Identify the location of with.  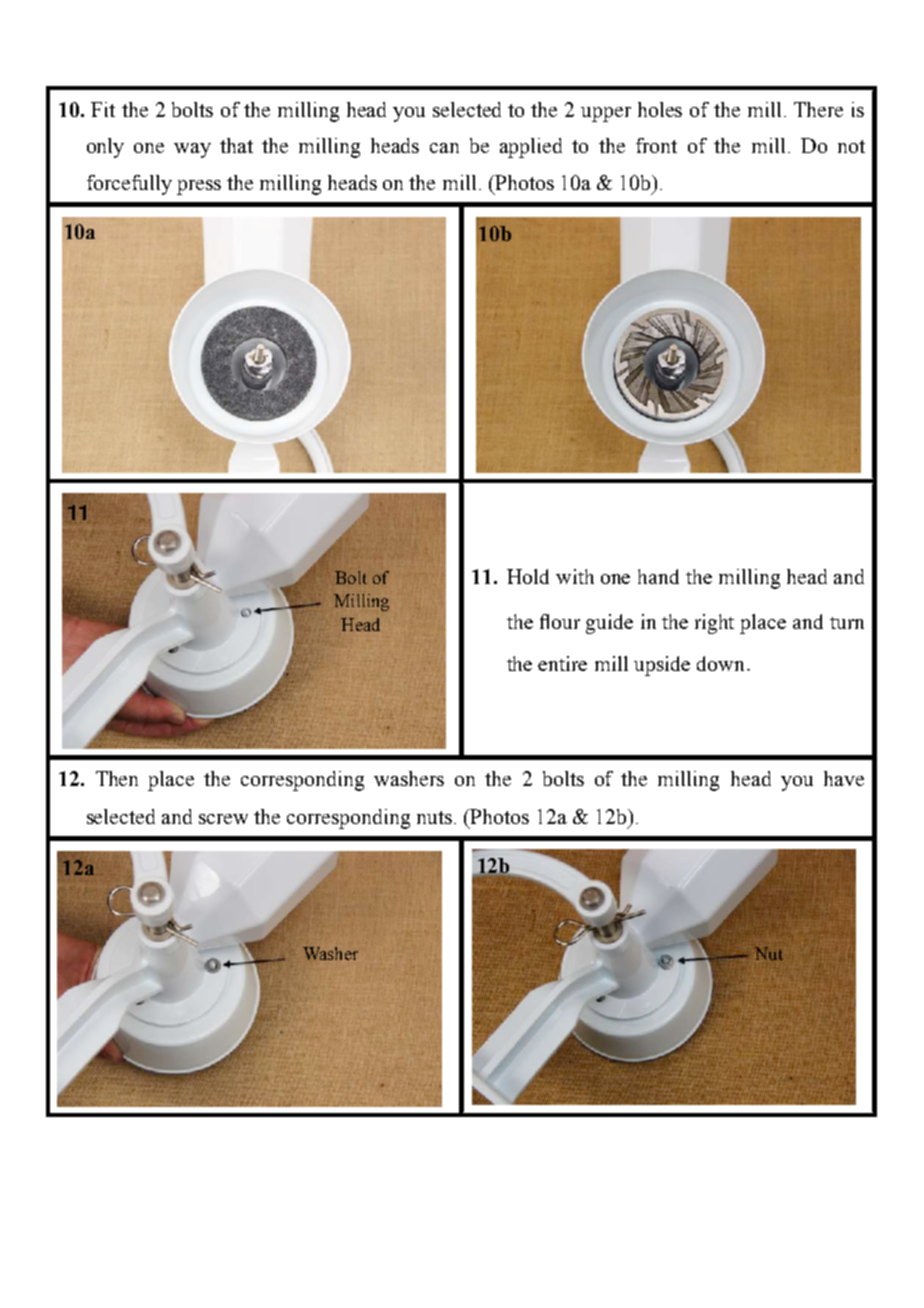
(575, 576).
